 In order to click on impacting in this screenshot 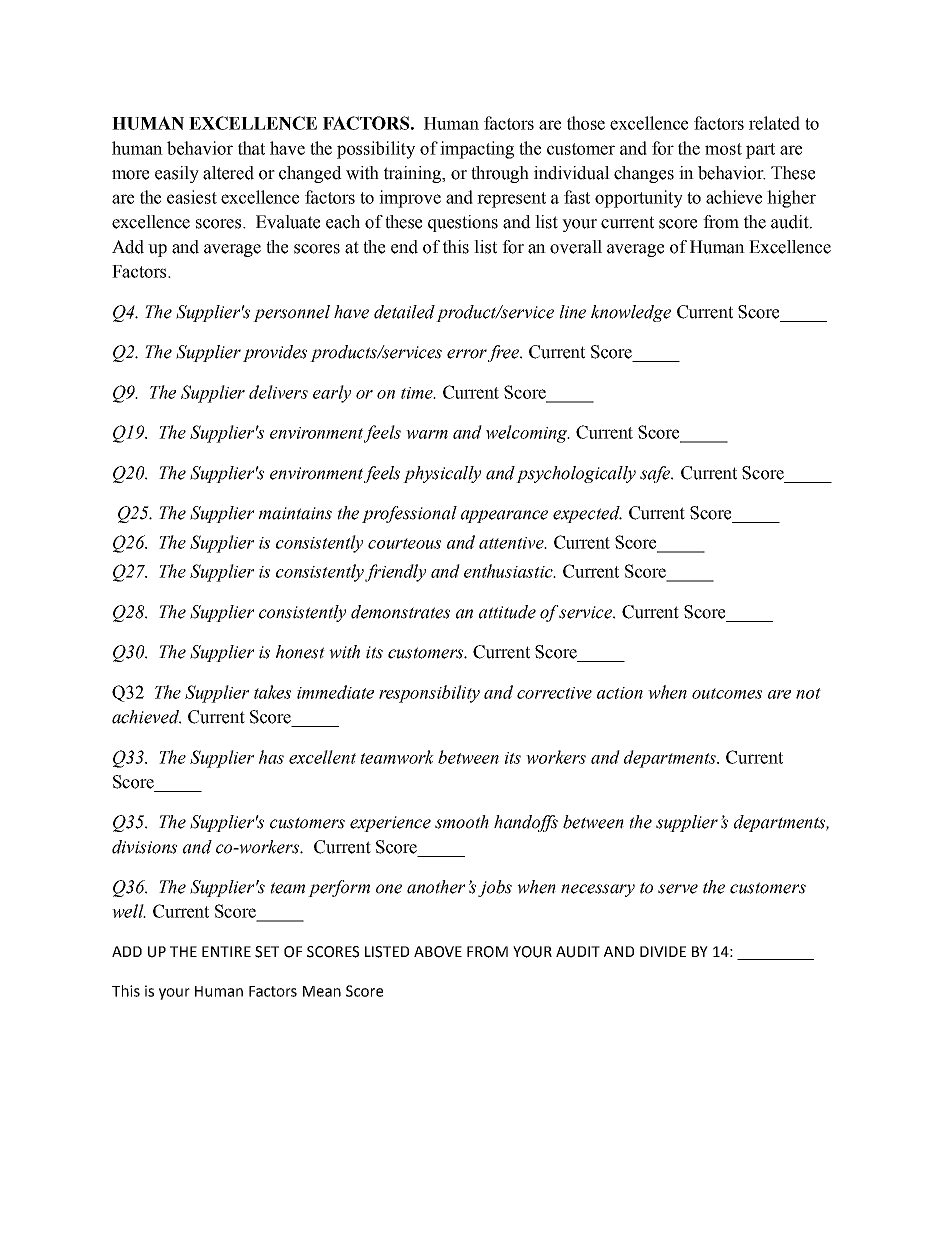, I will do `click(477, 150)`.
